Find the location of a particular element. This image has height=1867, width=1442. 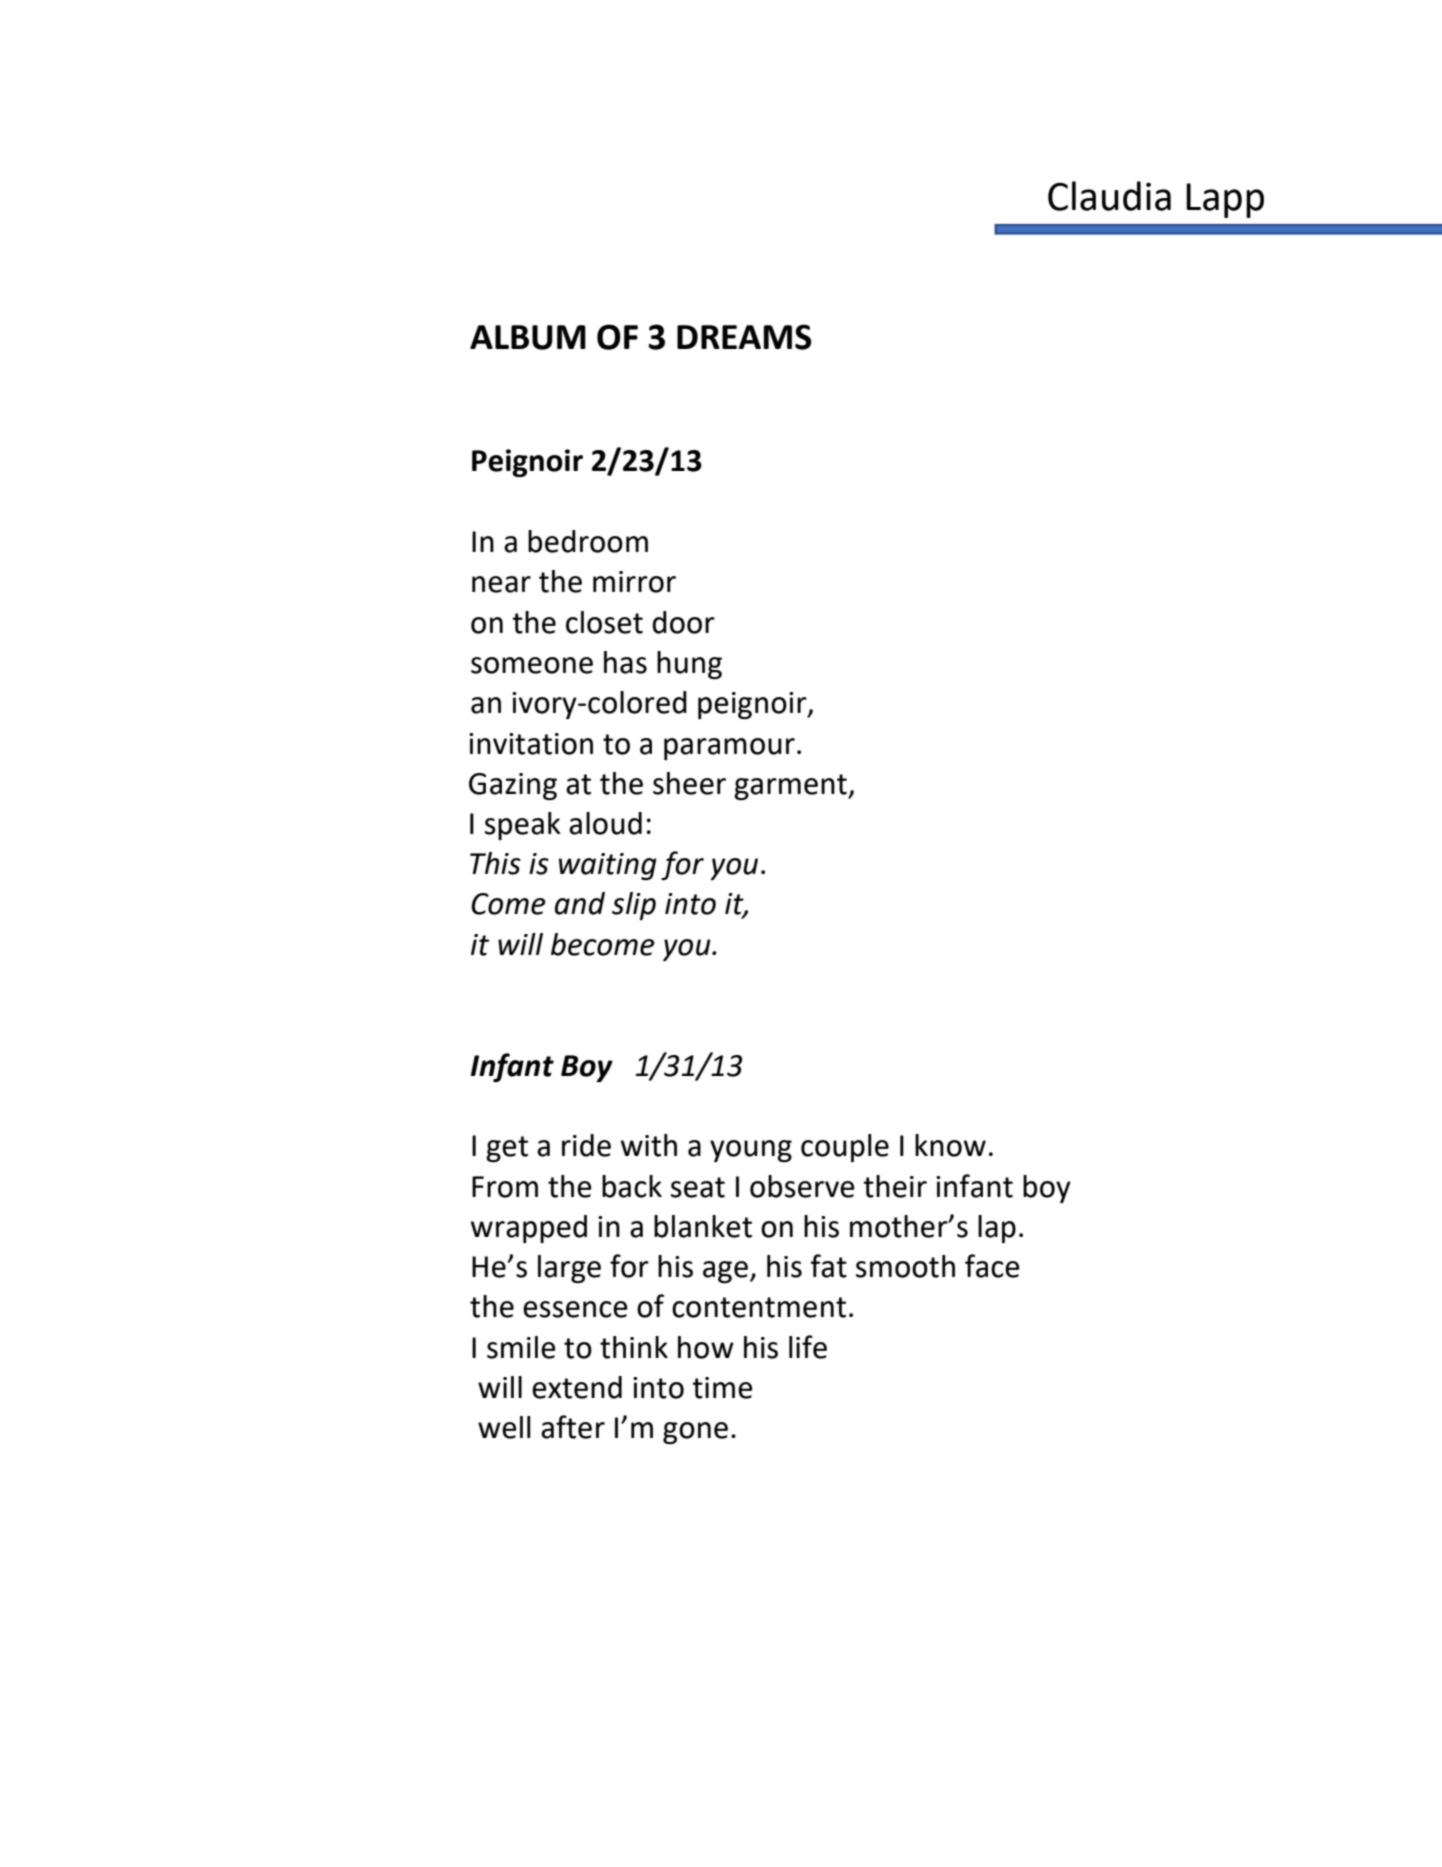

and is located at coordinates (580, 903).
